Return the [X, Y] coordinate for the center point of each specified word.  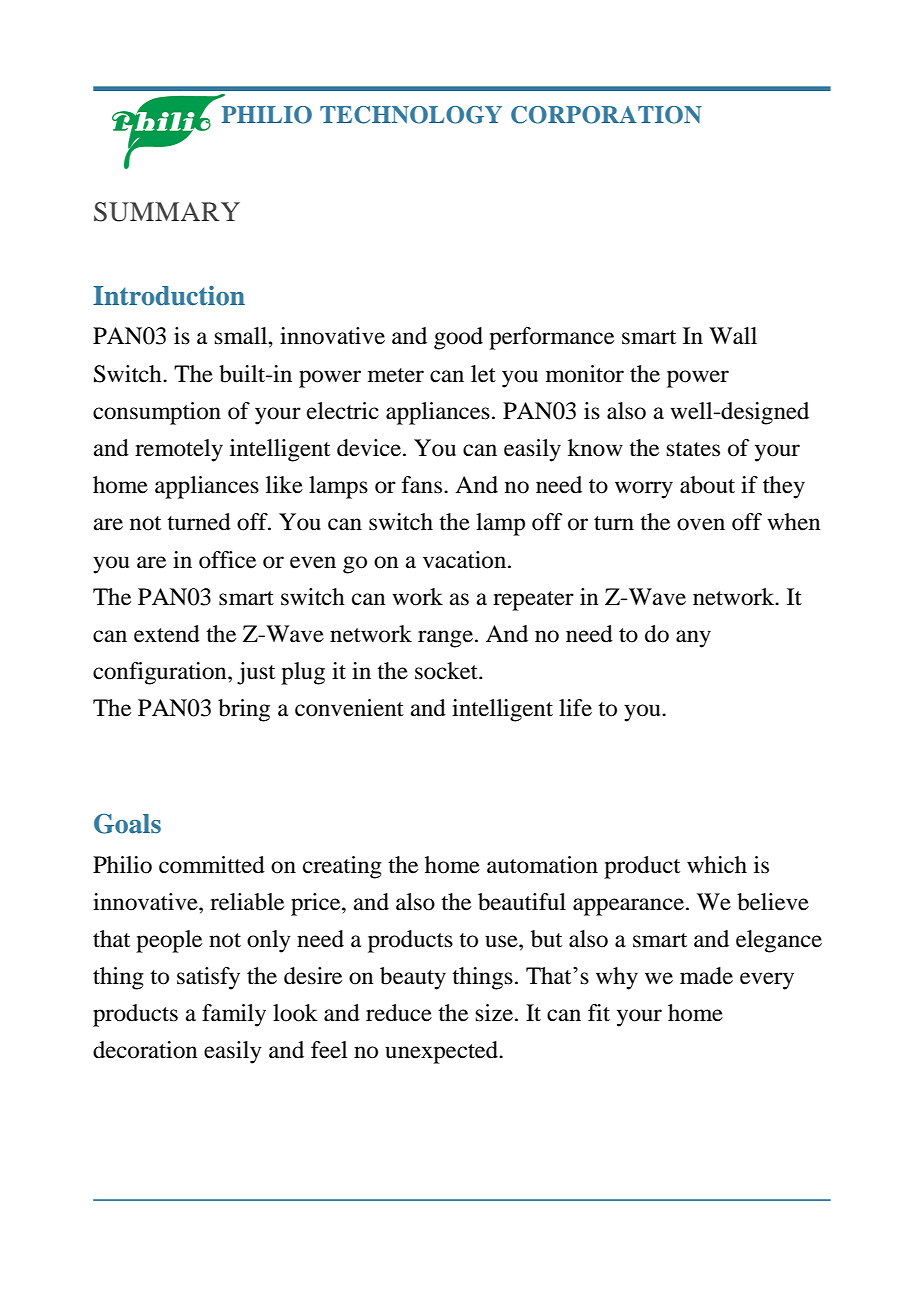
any [693, 639]
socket [447, 671]
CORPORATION [606, 115]
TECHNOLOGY [411, 115]
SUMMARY [167, 212]
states [693, 449]
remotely [179, 450]
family [234, 1015]
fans [422, 485]
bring [244, 710]
